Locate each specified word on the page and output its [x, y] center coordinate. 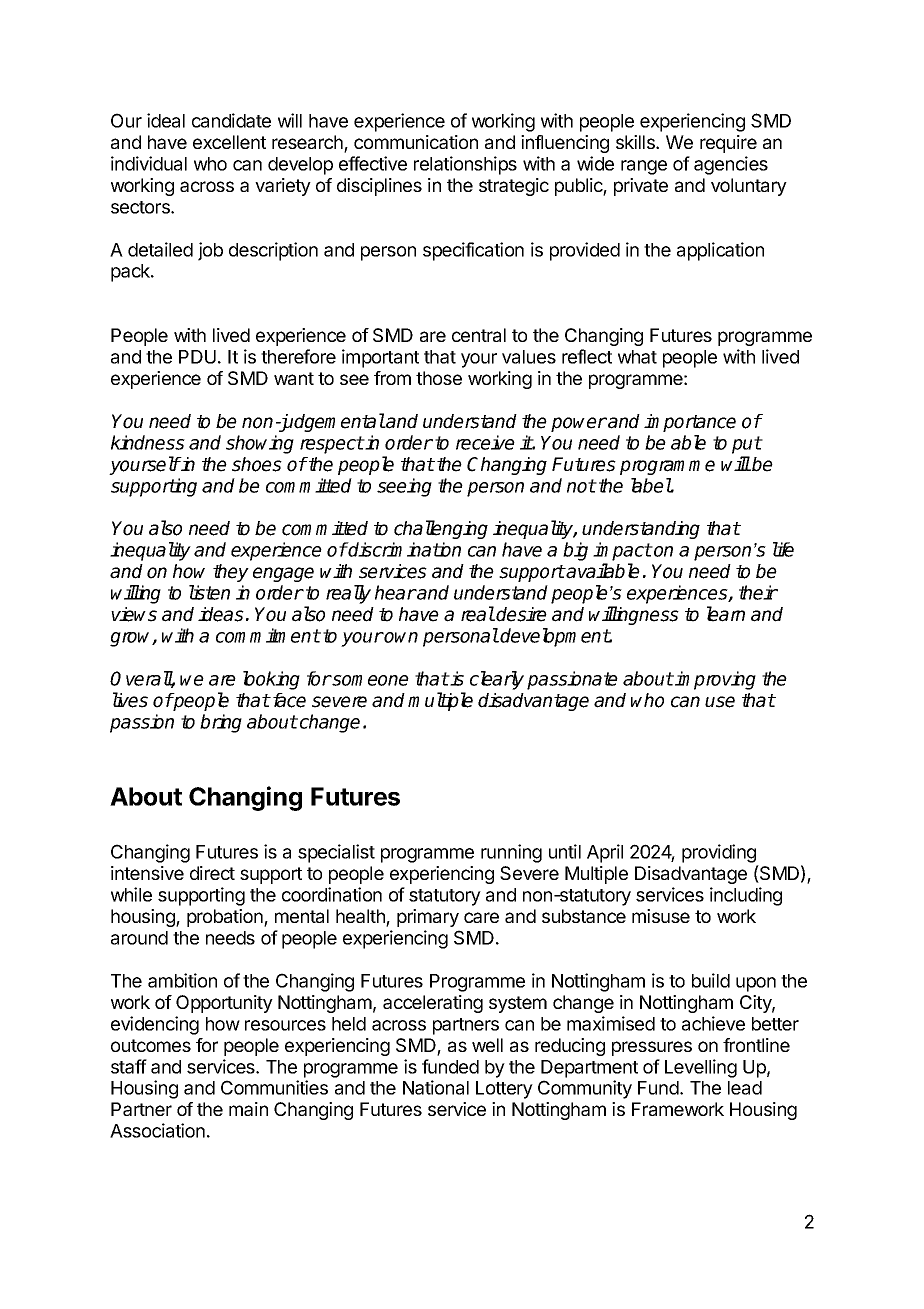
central [479, 335]
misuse [661, 916]
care [481, 917]
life [783, 549]
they [231, 573]
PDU [197, 357]
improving [715, 680]
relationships [465, 165]
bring [221, 723]
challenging [441, 529]
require [728, 144]
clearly [497, 680]
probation [226, 918]
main [248, 1109]
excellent [229, 142]
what [637, 357]
